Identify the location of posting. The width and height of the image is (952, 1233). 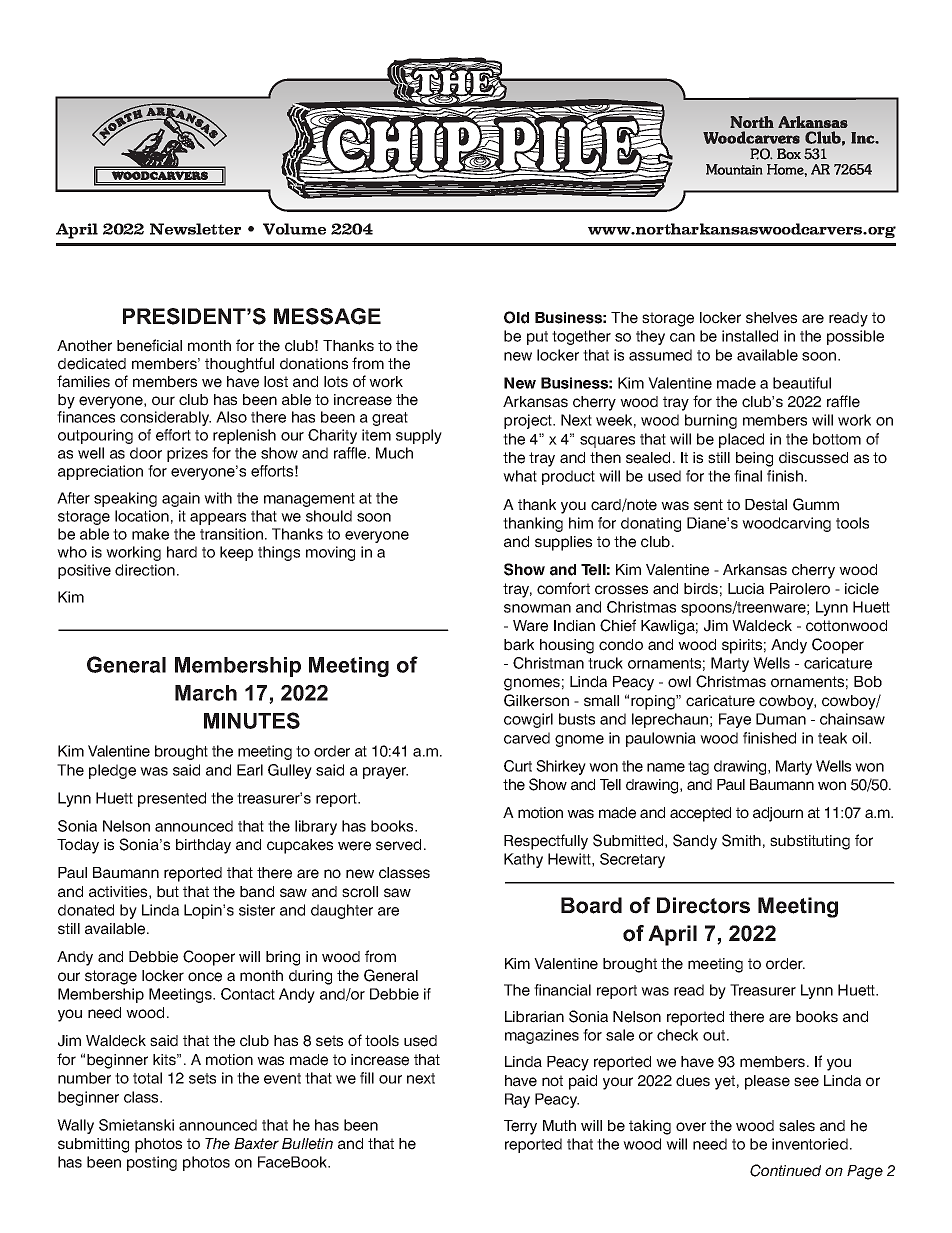
(152, 1163).
